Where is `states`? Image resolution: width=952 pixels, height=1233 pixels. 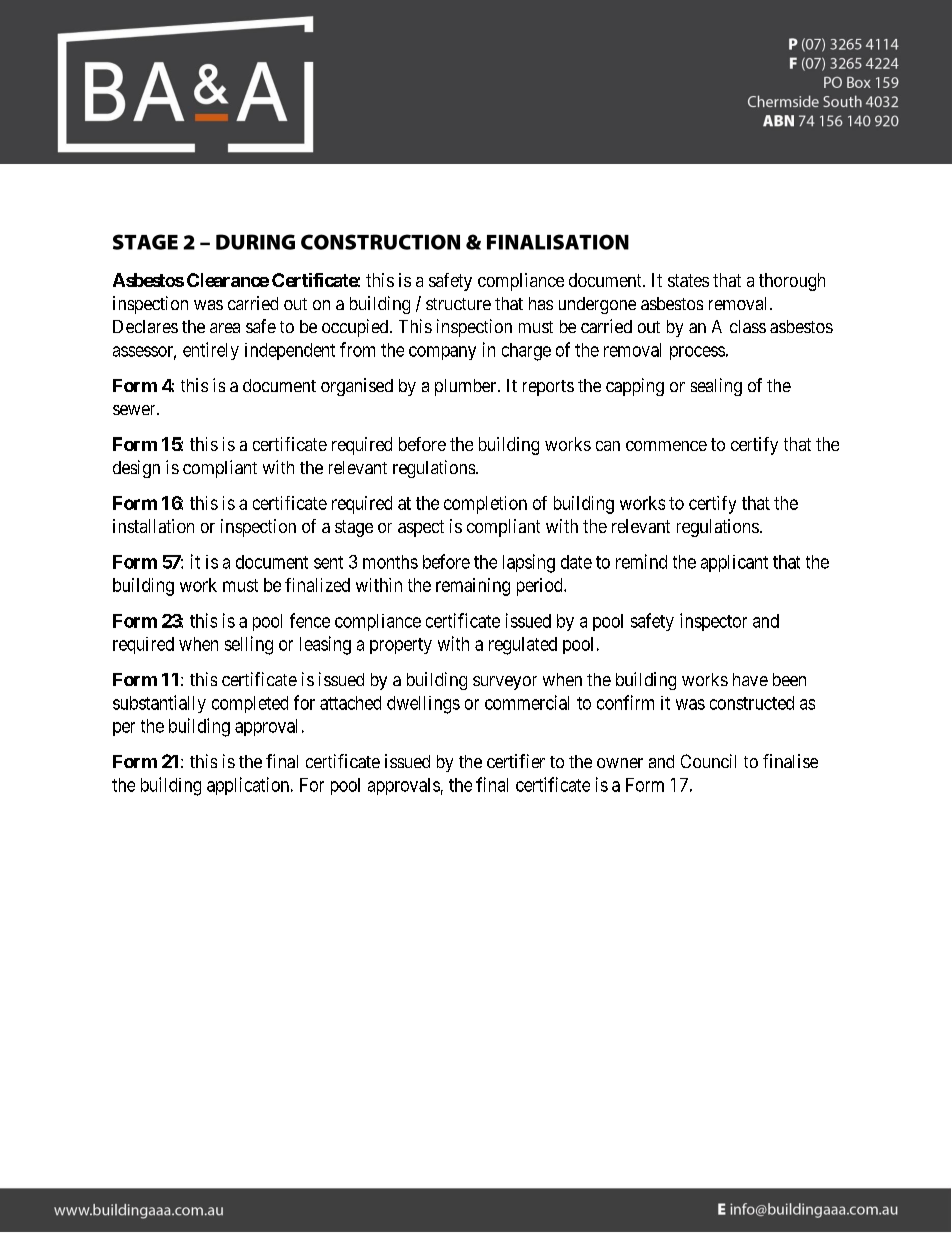
states is located at coordinates (688, 280).
